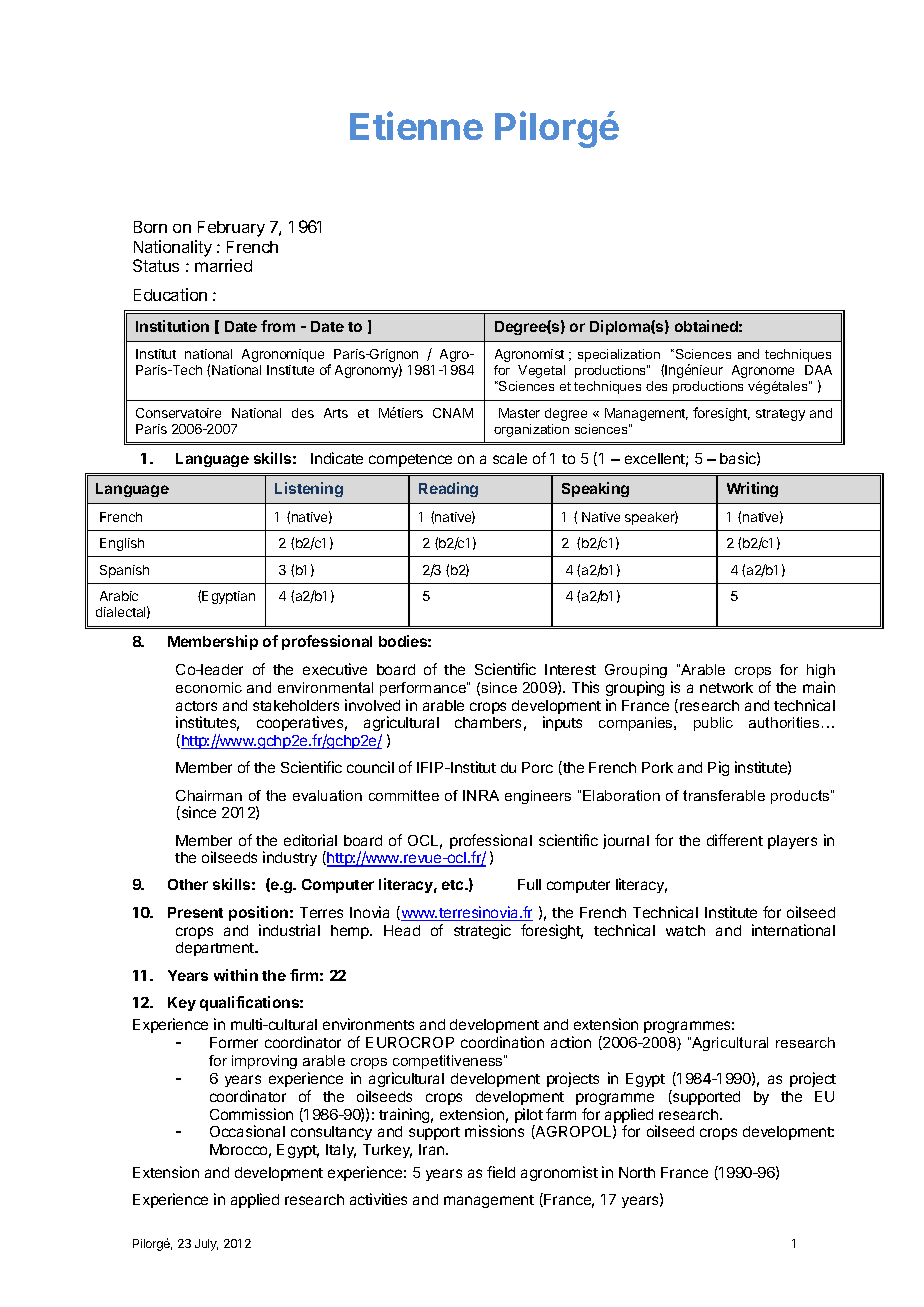 This document has height=1307, width=924. What do you see at coordinates (216, 949) in the document?
I see `department` at bounding box center [216, 949].
